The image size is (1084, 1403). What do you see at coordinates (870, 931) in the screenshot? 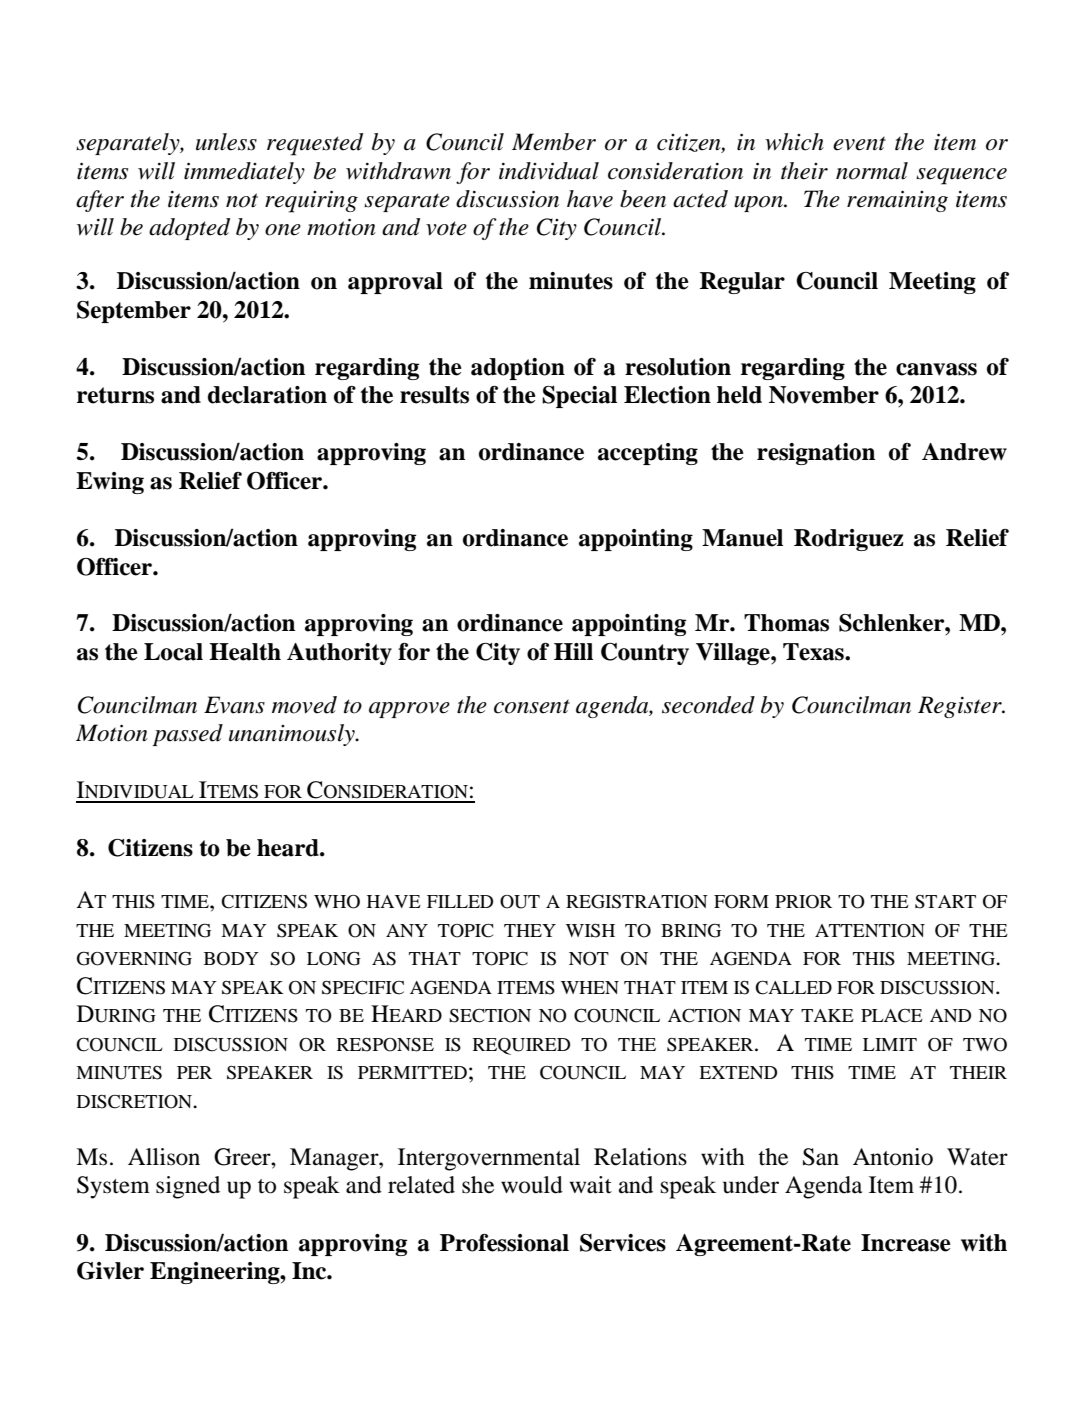
I see `ATTENTION` at bounding box center [870, 931].
